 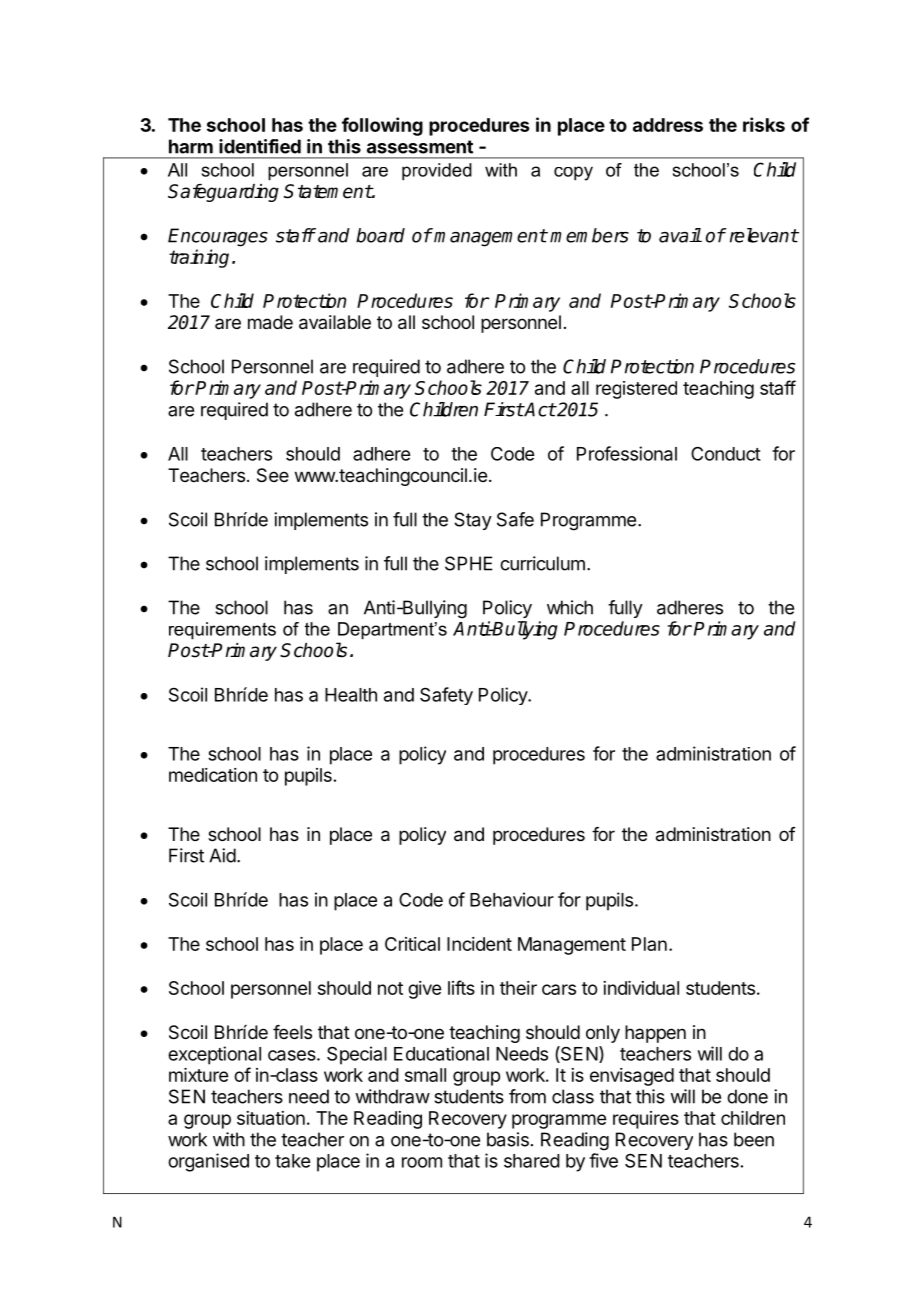 What do you see at coordinates (668, 125) in the image?
I see `address` at bounding box center [668, 125].
